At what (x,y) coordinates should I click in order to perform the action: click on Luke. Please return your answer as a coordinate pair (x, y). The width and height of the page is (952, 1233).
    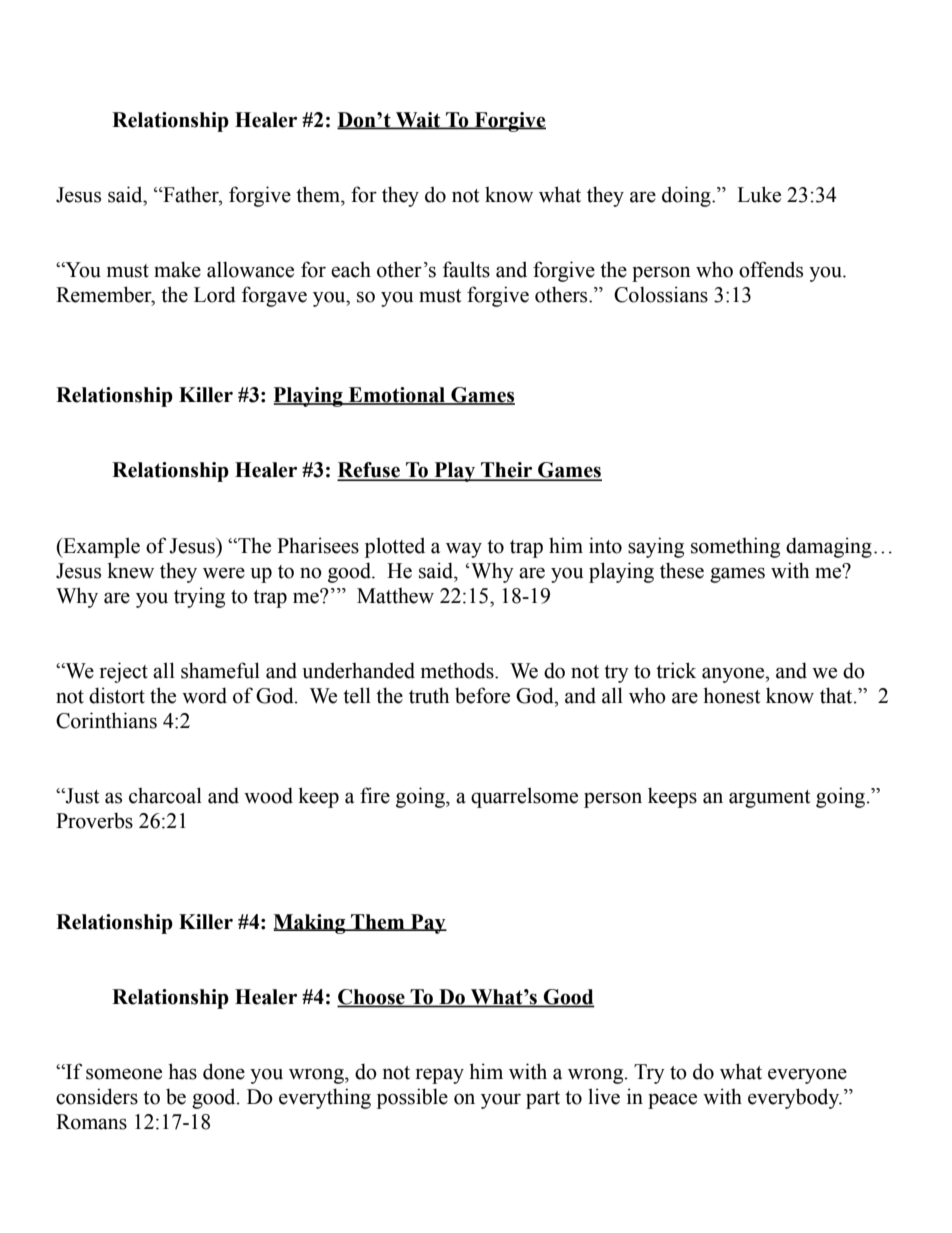
    Looking at the image, I should click on (759, 194).
